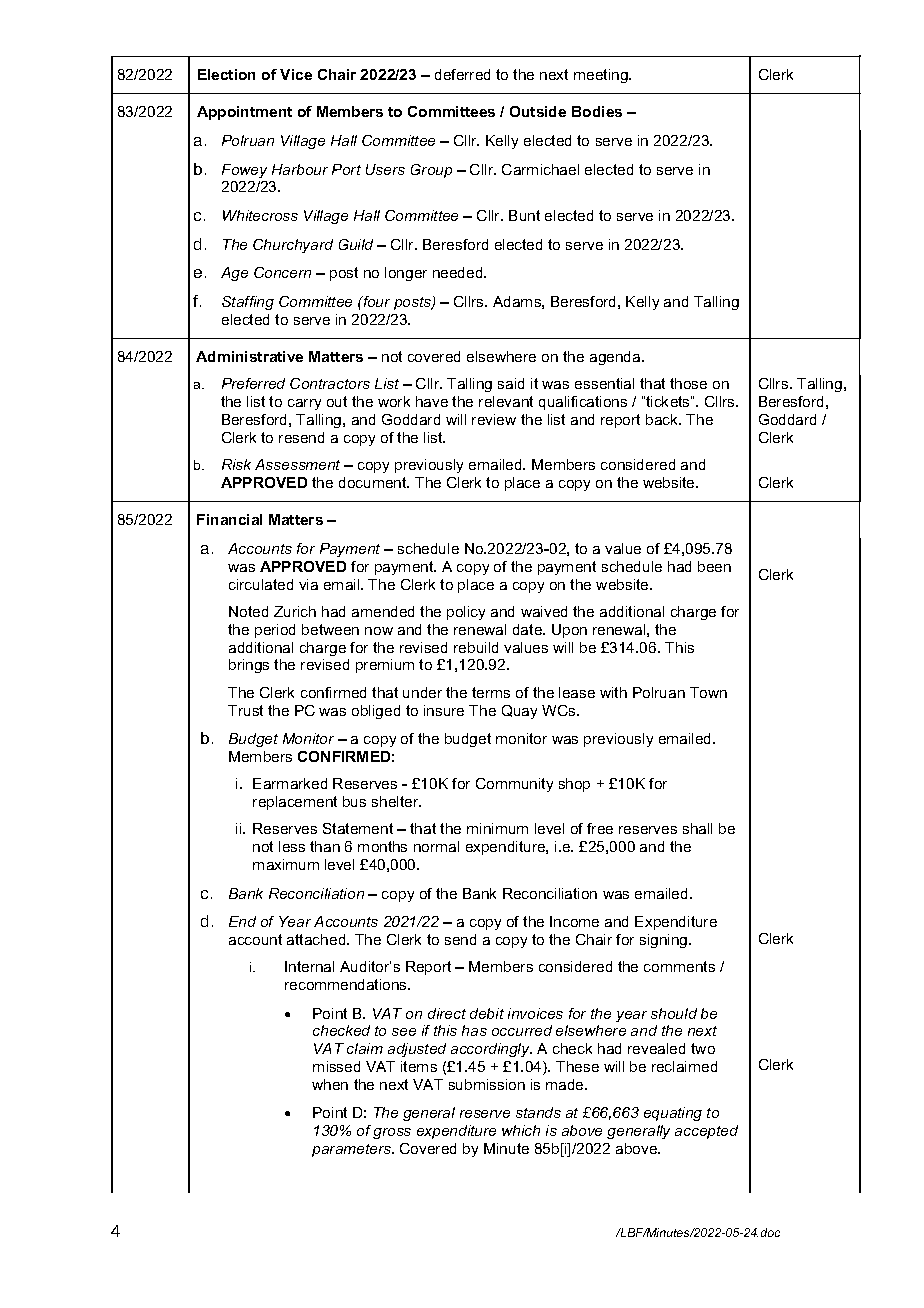  Describe the element at coordinates (296, 74) in the image. I see `Vice` at that location.
